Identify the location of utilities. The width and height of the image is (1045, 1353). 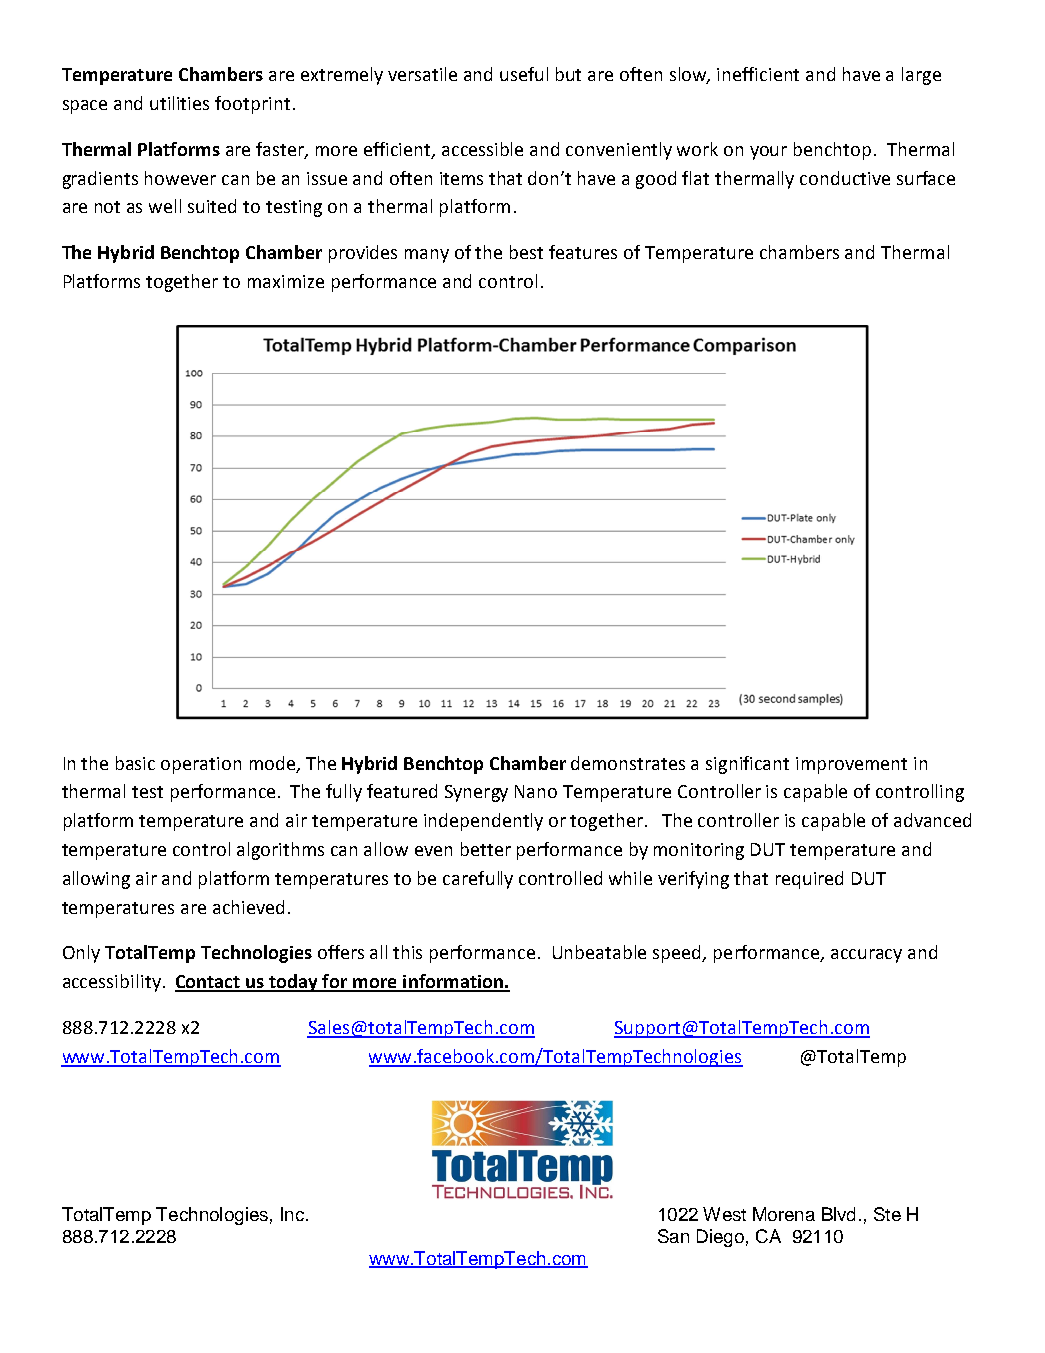
(179, 103).
